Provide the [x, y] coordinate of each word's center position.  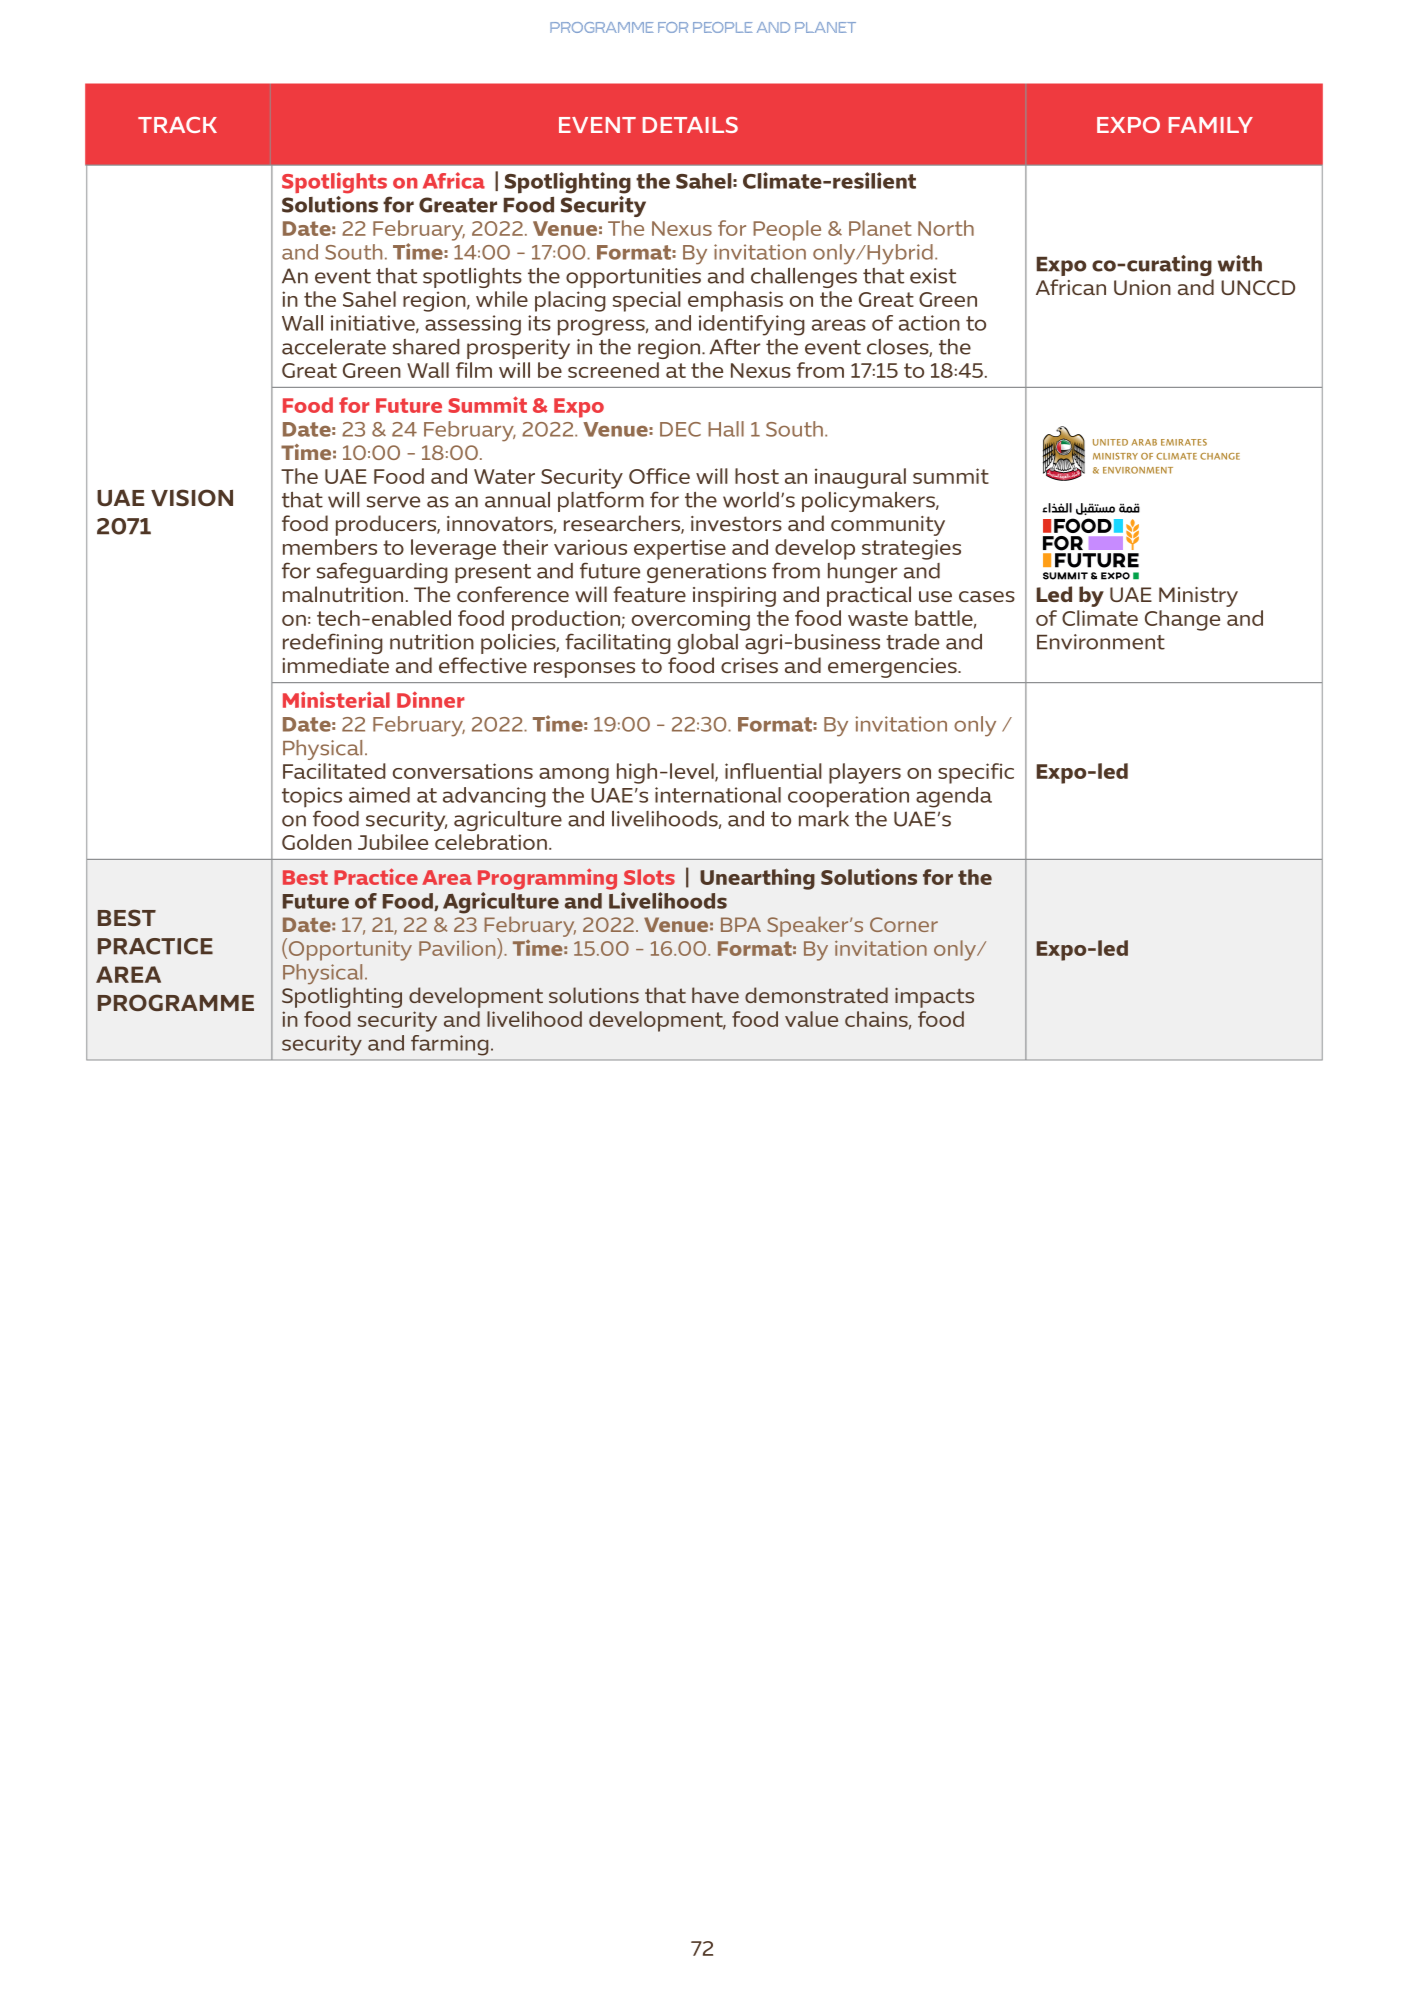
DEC [680, 429]
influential [773, 771]
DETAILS [690, 125]
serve [393, 502]
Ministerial [336, 699]
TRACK [177, 125]
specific [976, 773]
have [715, 995]
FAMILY [1211, 125]
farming [449, 1045]
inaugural [860, 478]
